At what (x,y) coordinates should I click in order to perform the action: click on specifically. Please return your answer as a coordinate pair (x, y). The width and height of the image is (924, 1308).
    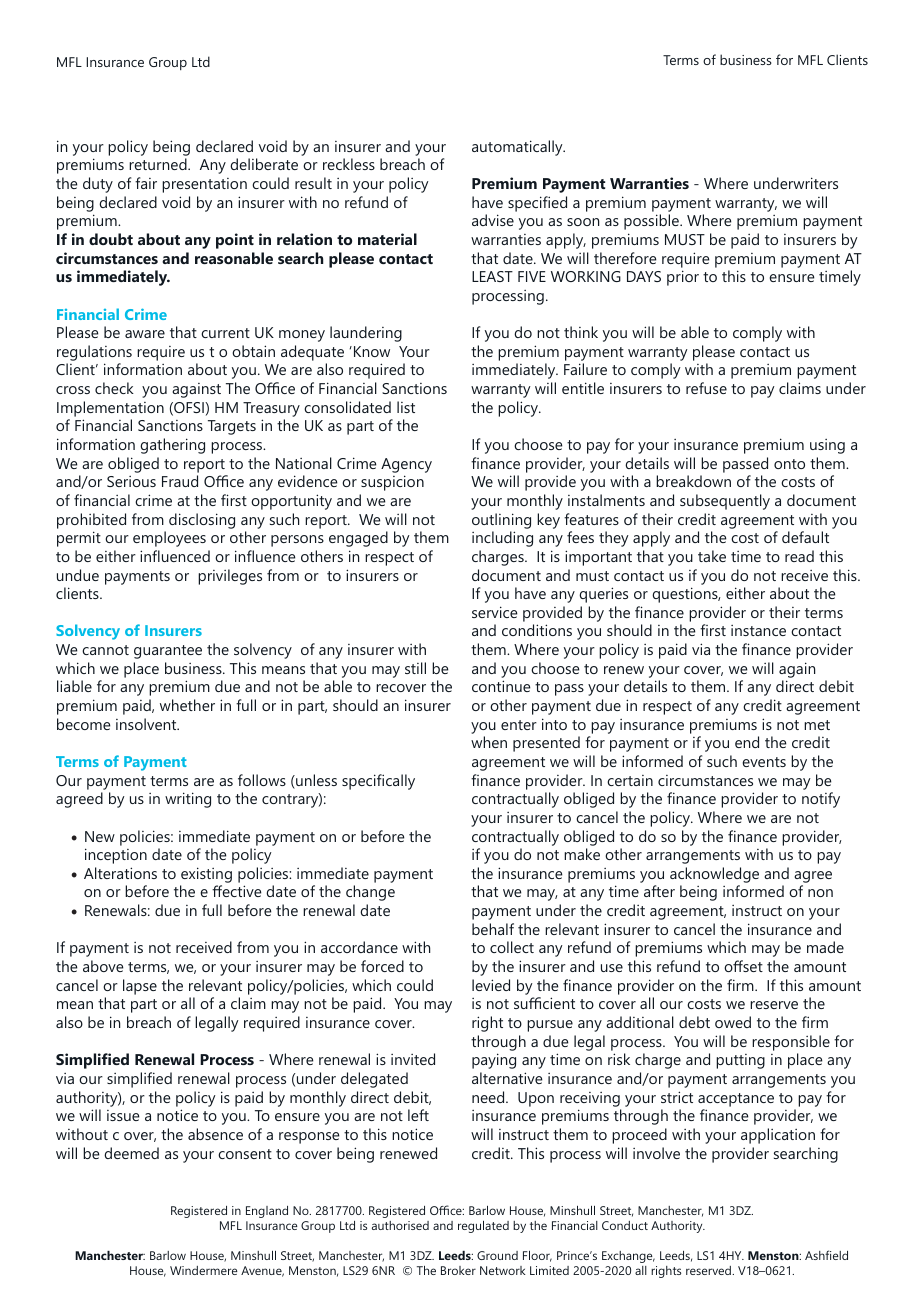
    Looking at the image, I should click on (378, 782).
